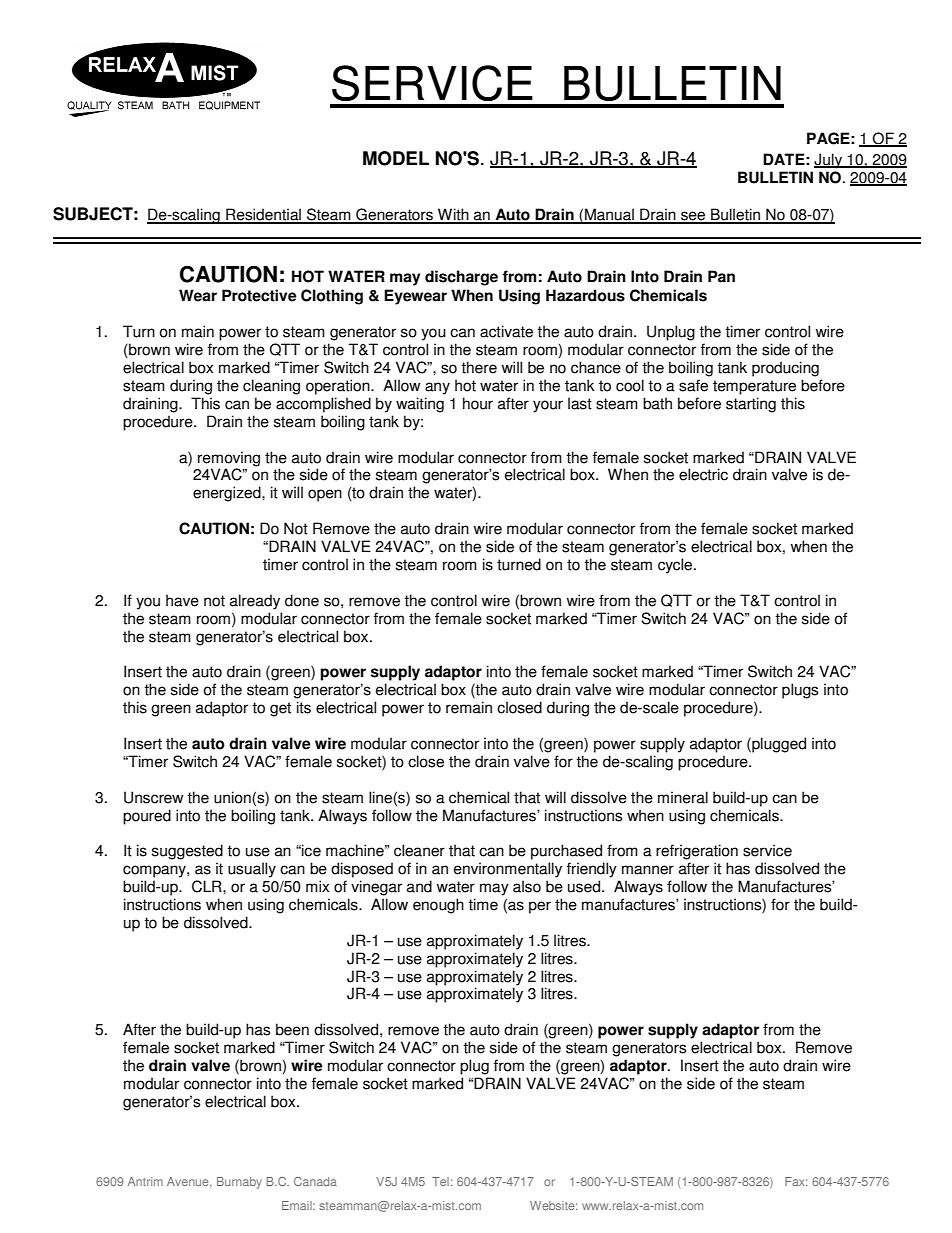 The height and width of the screenshot is (1233, 952). I want to click on its, so click(304, 707).
